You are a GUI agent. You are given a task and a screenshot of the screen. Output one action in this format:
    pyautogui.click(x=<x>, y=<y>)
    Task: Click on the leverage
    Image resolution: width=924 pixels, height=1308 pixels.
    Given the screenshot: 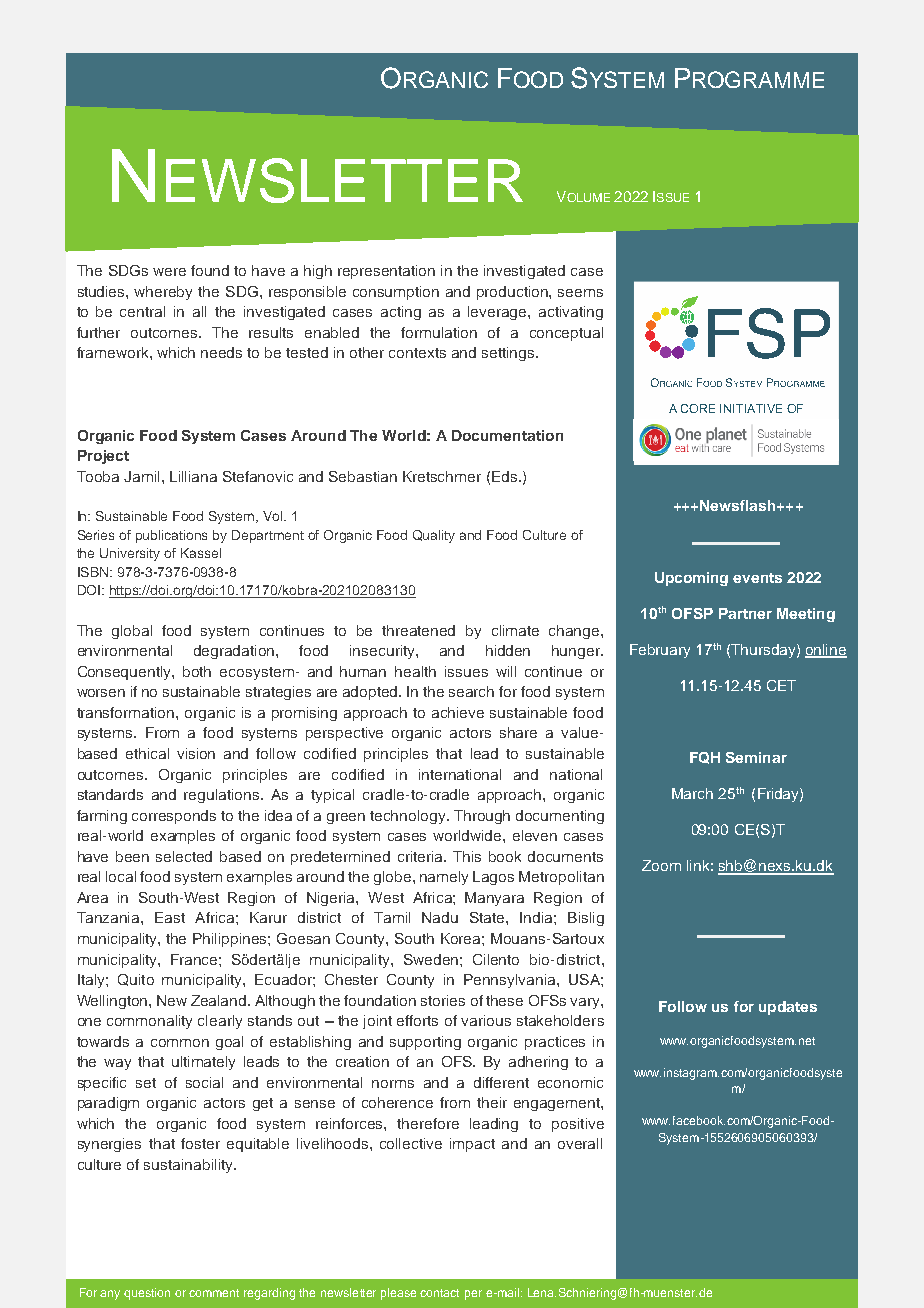 What is the action you would take?
    pyautogui.click(x=498, y=313)
